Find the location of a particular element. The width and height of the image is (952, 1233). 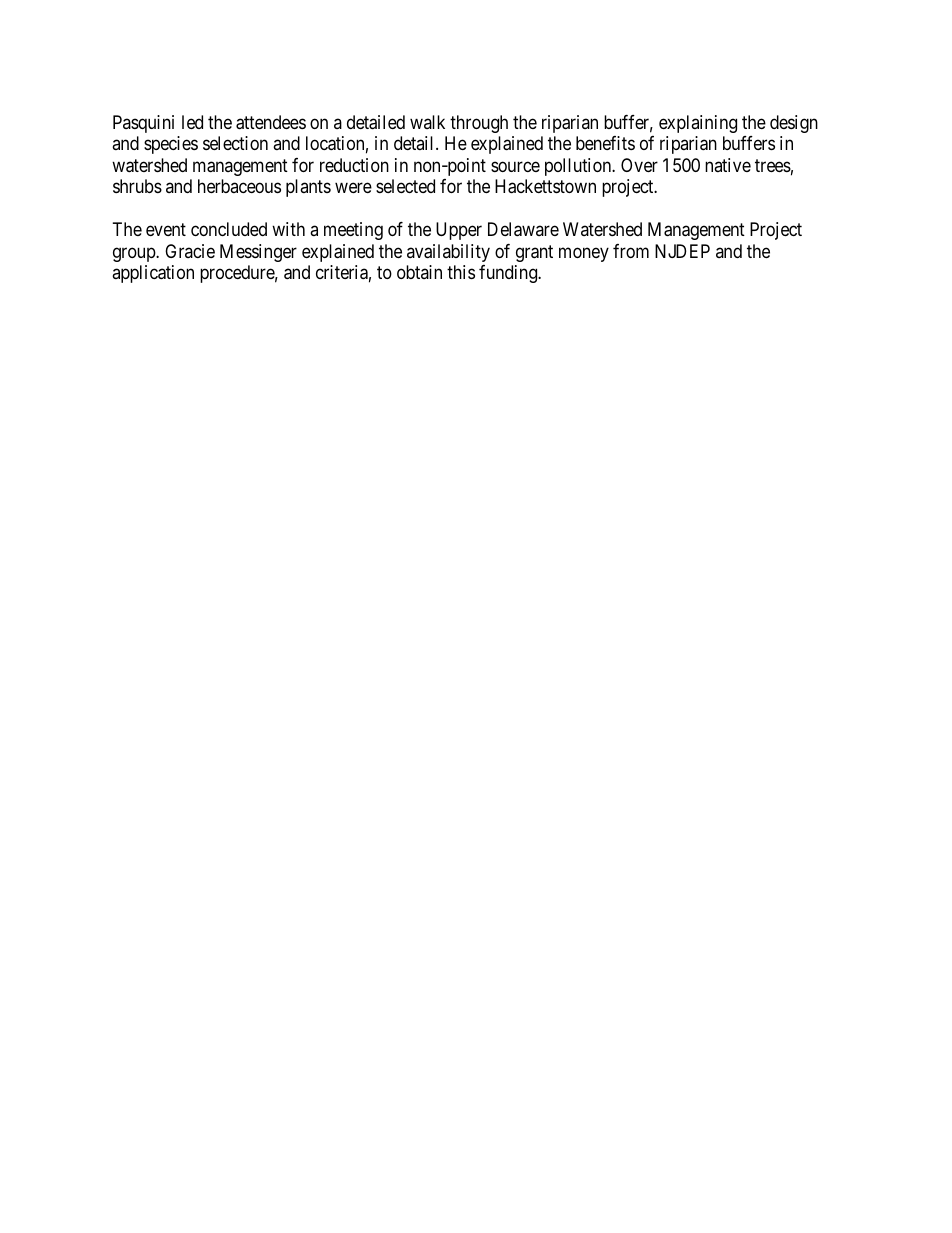

concluded is located at coordinates (229, 229).
